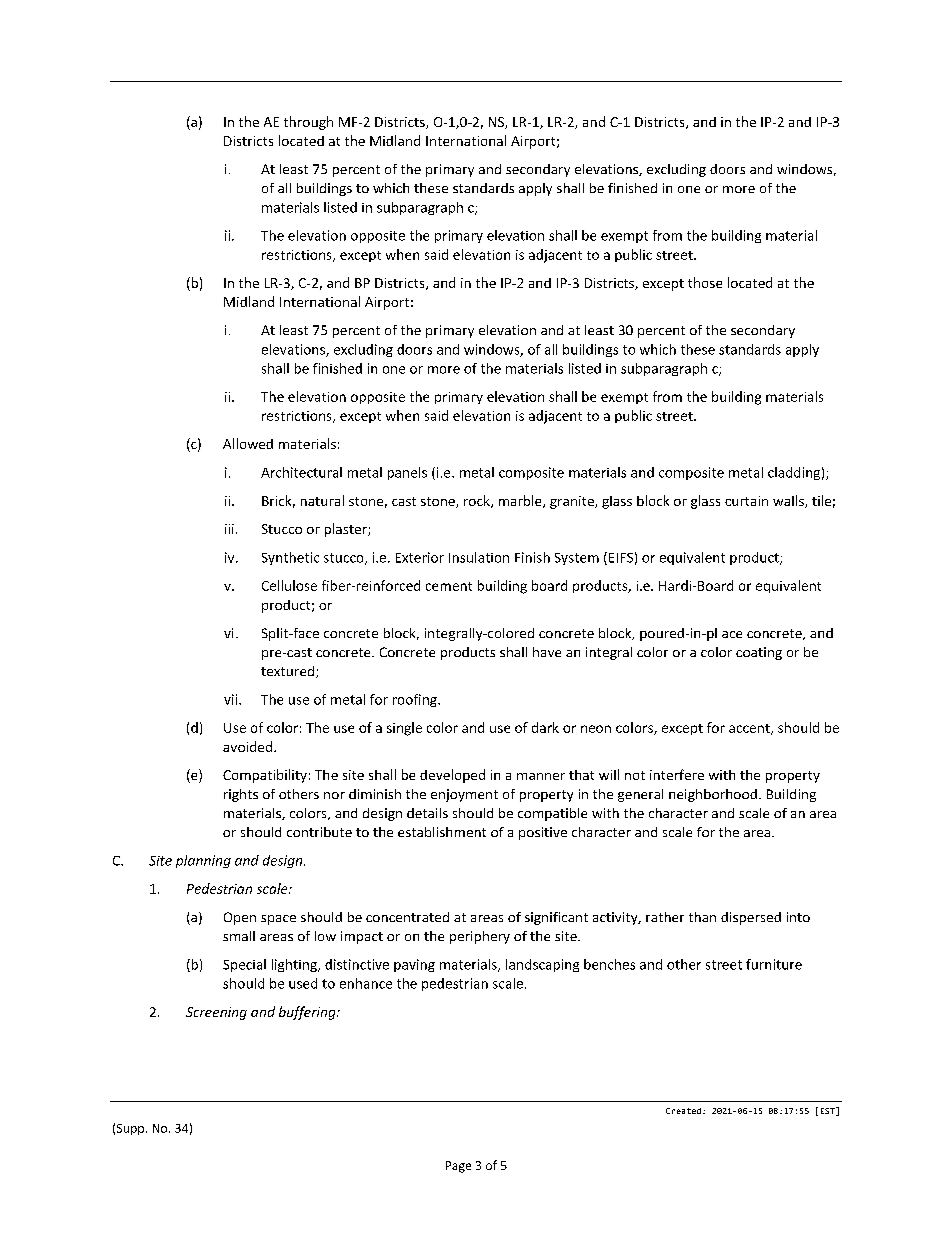 The width and height of the screenshot is (952, 1233). I want to click on walls, so click(789, 501).
